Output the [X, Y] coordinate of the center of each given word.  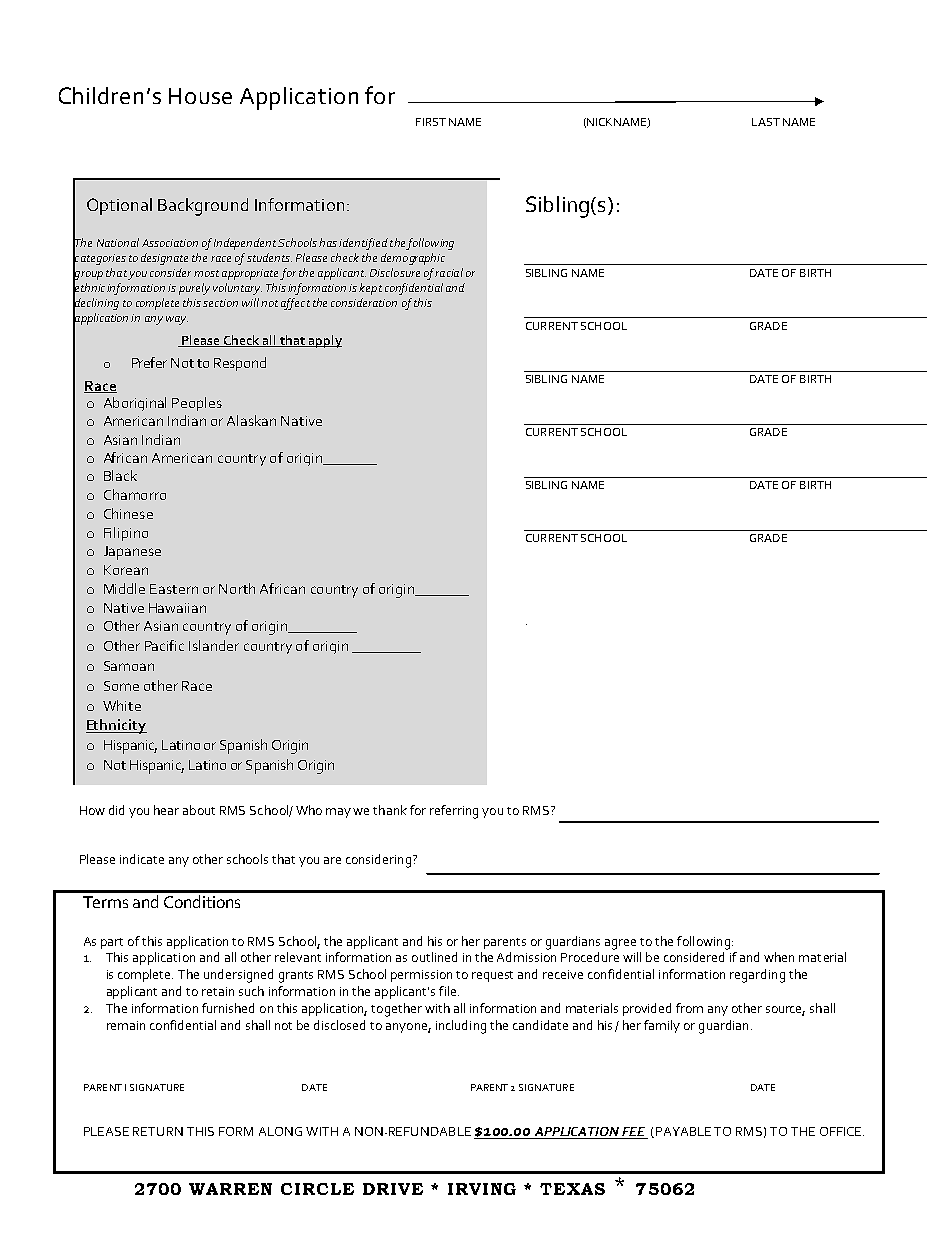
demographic [413, 259]
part [112, 943]
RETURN [158, 1131]
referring [454, 812]
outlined [434, 957]
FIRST [431, 122]
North [237, 588]
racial [449, 272]
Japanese [132, 553]
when [779, 957]
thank [390, 810]
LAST [766, 122]
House [200, 96]
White [122, 705]
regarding [757, 976]
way [177, 320]
